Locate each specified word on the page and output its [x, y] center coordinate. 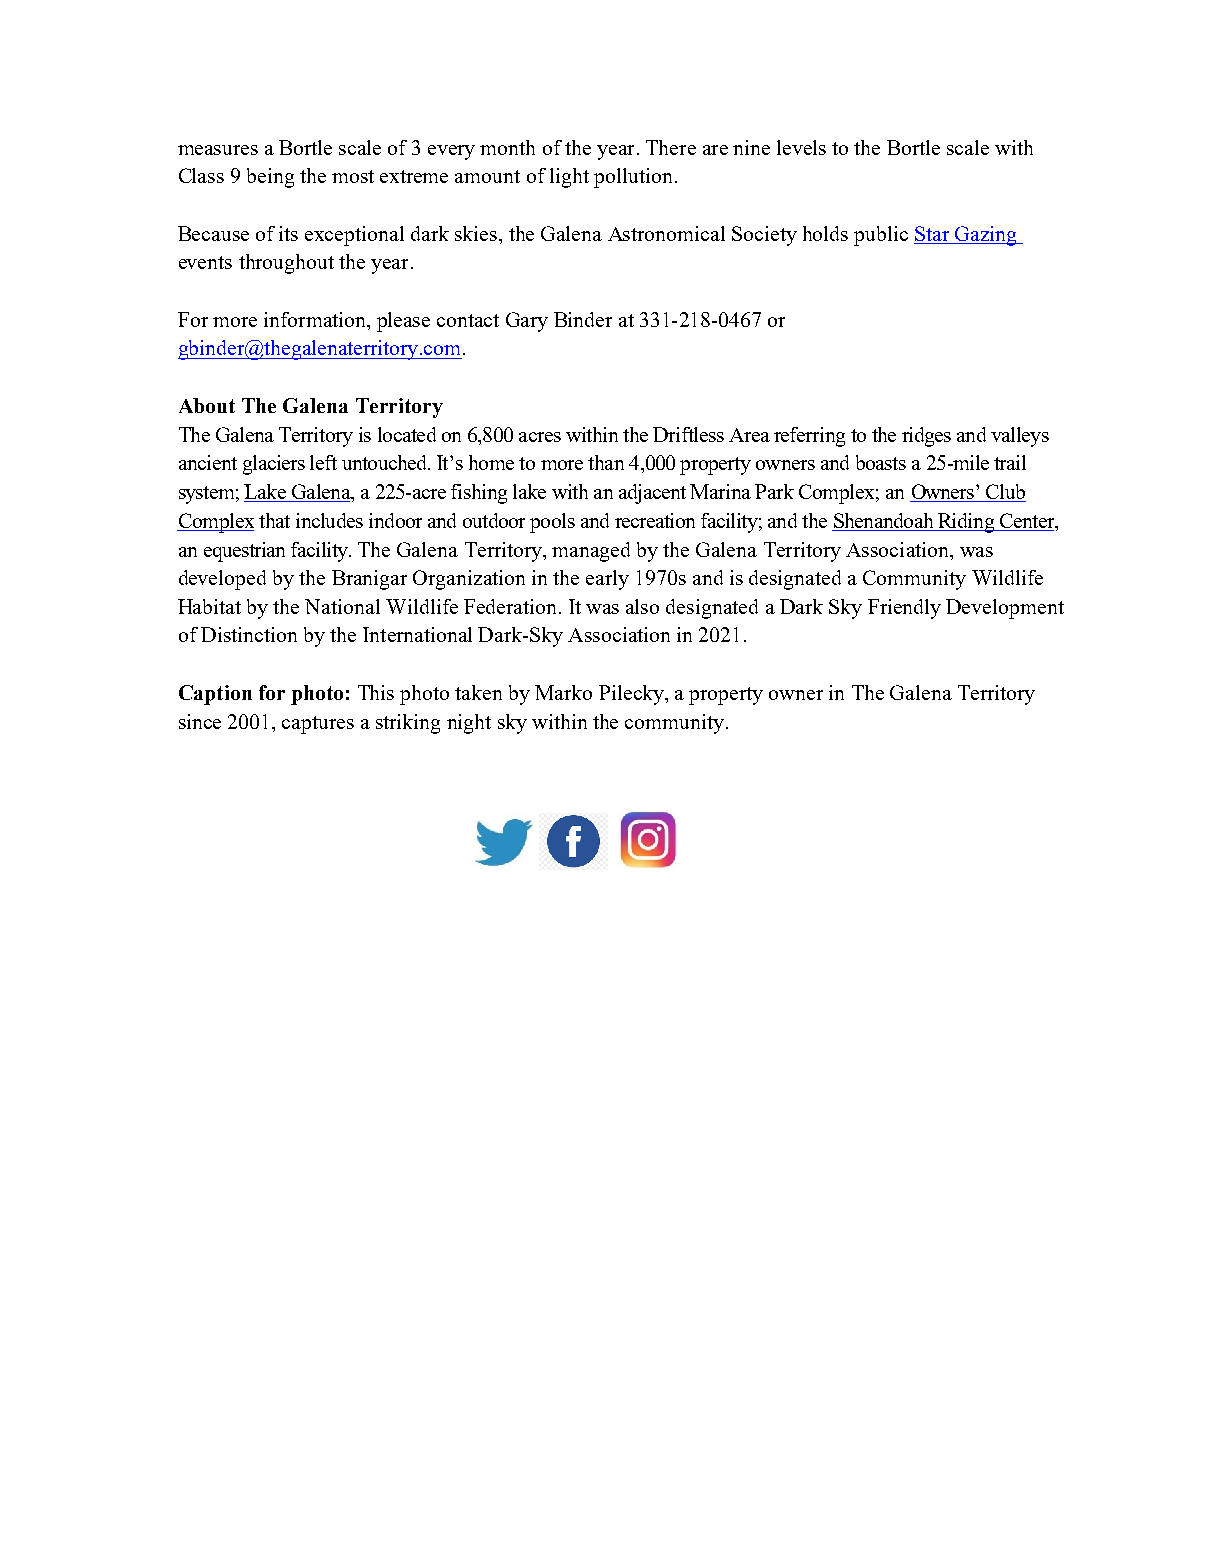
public [881, 236]
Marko [563, 692]
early [607, 580]
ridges [926, 437]
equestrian [244, 552]
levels [801, 147]
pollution [633, 178]
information [316, 319]
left [323, 462]
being [270, 178]
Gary [527, 322]
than [606, 462]
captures [318, 725]
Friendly [904, 609]
